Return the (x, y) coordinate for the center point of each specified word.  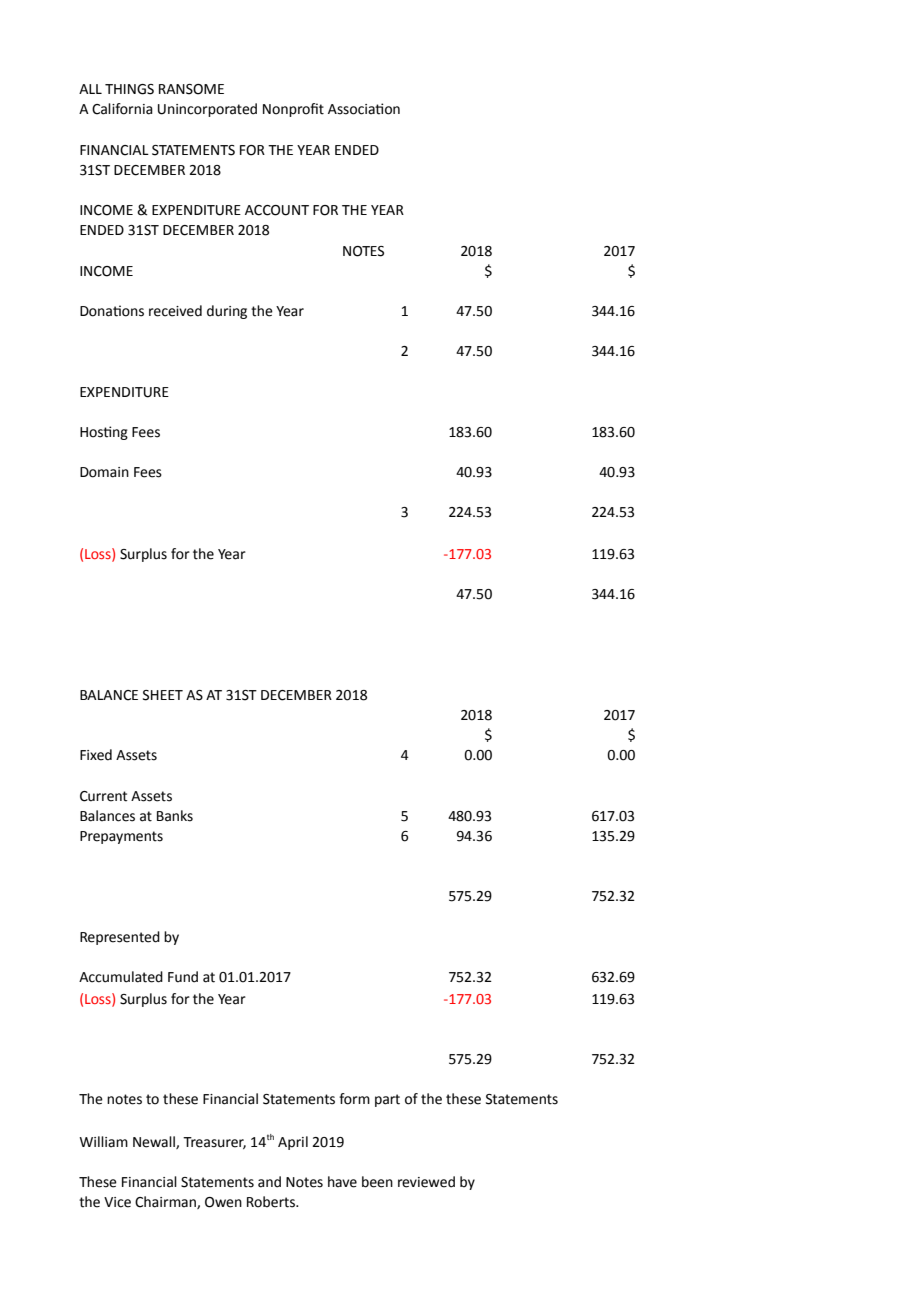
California (122, 109)
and (269, 1182)
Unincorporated (207, 110)
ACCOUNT (277, 210)
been (377, 1182)
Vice (117, 1202)
